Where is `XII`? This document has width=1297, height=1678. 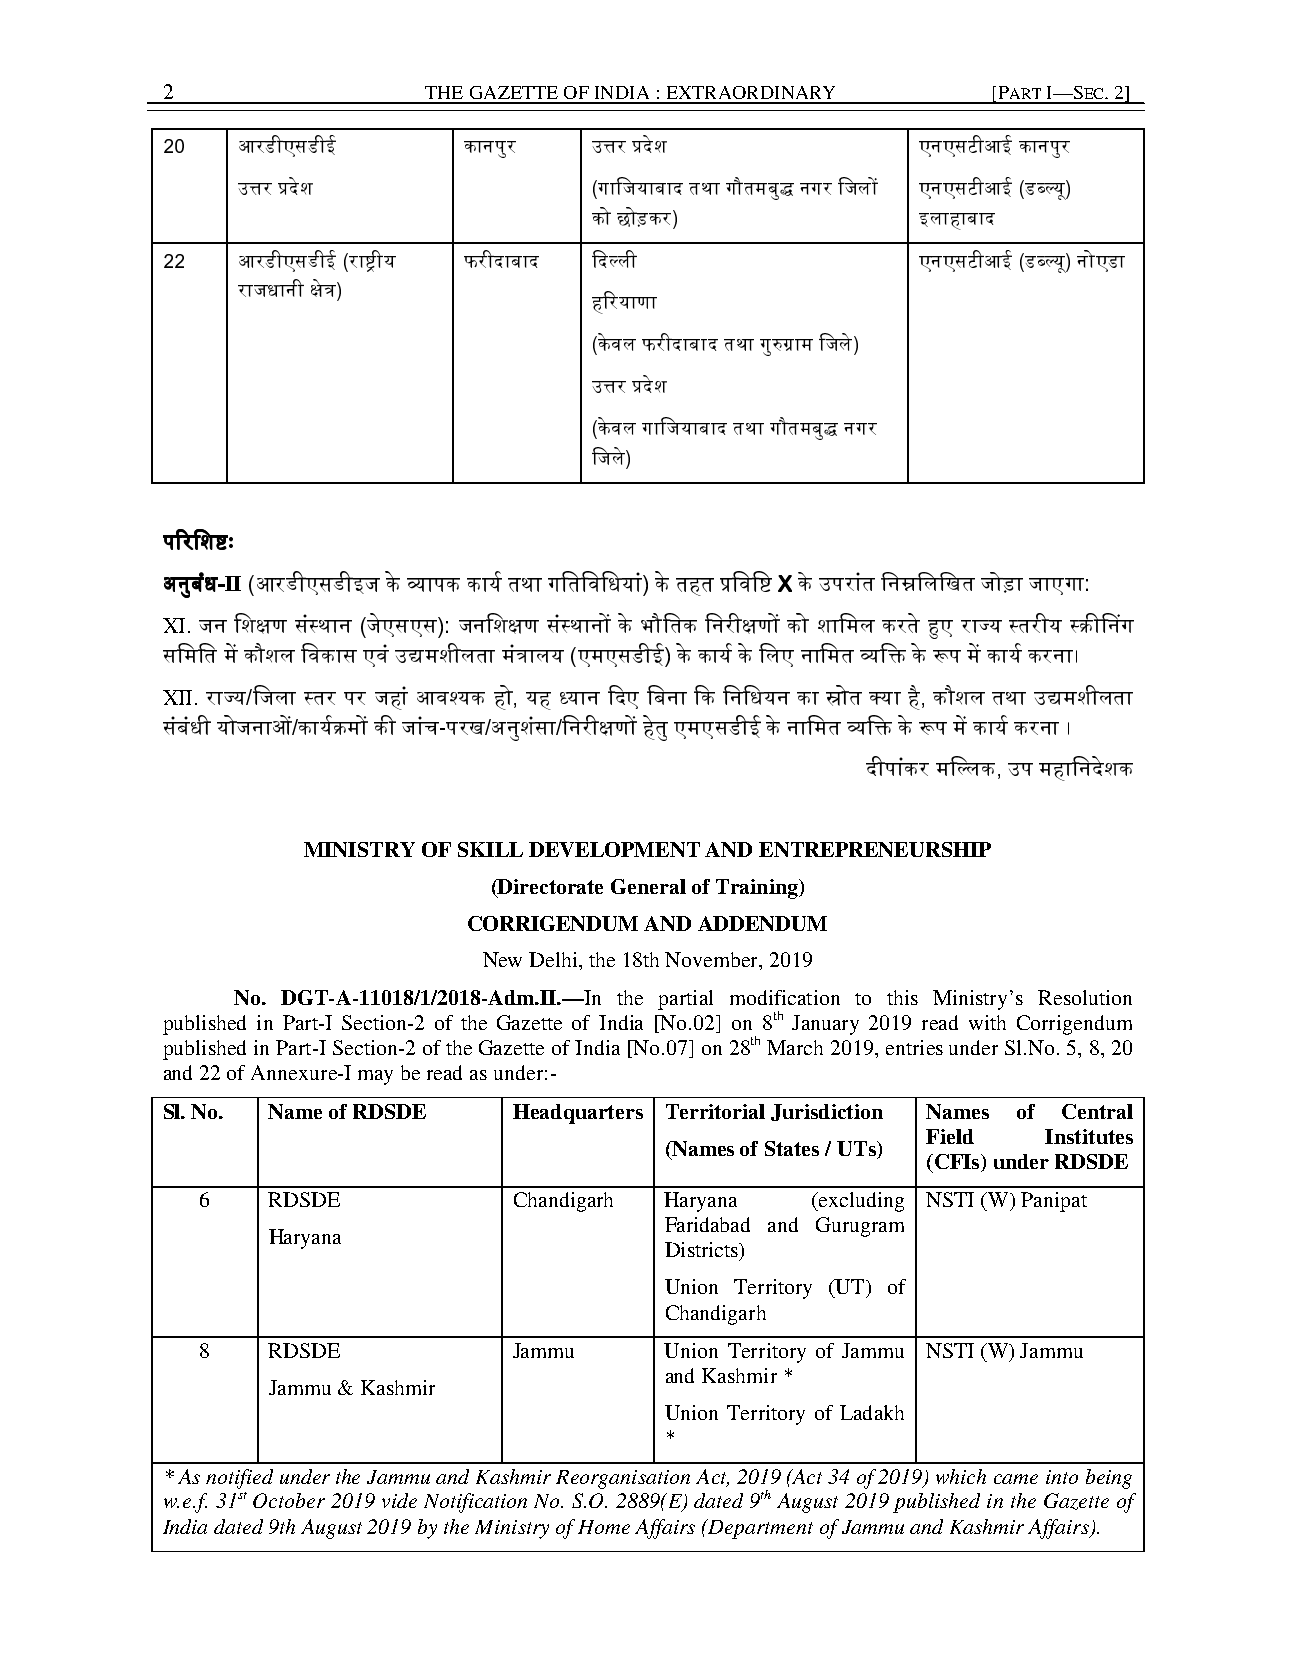
XII is located at coordinates (177, 697).
